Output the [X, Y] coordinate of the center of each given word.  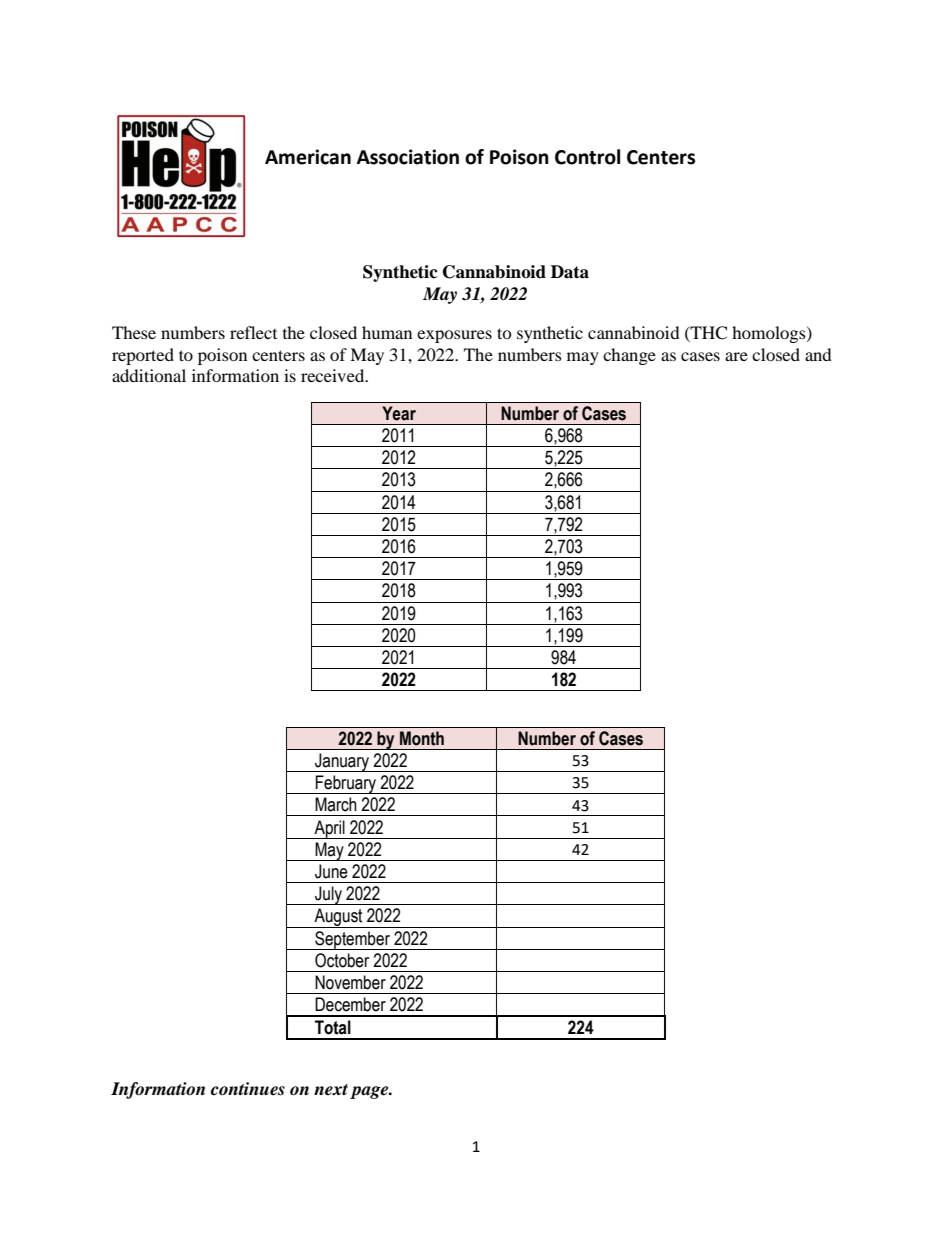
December [350, 1004]
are [736, 356]
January [342, 762]
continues [248, 1089]
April [329, 829]
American [308, 157]
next [331, 1090]
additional [149, 375]
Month [422, 738]
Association [408, 157]
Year [399, 413]
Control [587, 157]
